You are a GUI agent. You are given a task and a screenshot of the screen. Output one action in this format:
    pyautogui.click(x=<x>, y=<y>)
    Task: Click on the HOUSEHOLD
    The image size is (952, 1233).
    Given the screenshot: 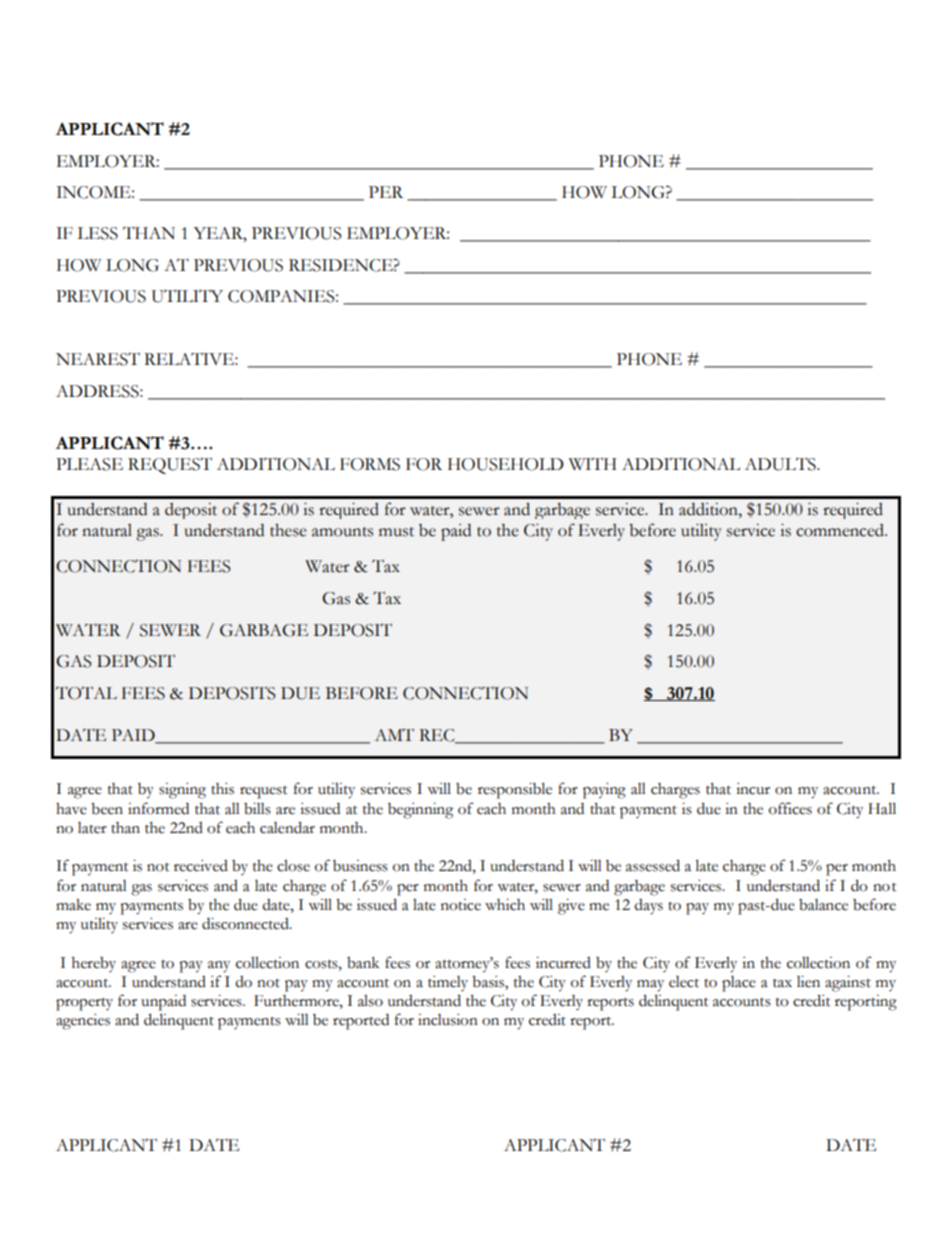 What is the action you would take?
    pyautogui.click(x=506, y=464)
